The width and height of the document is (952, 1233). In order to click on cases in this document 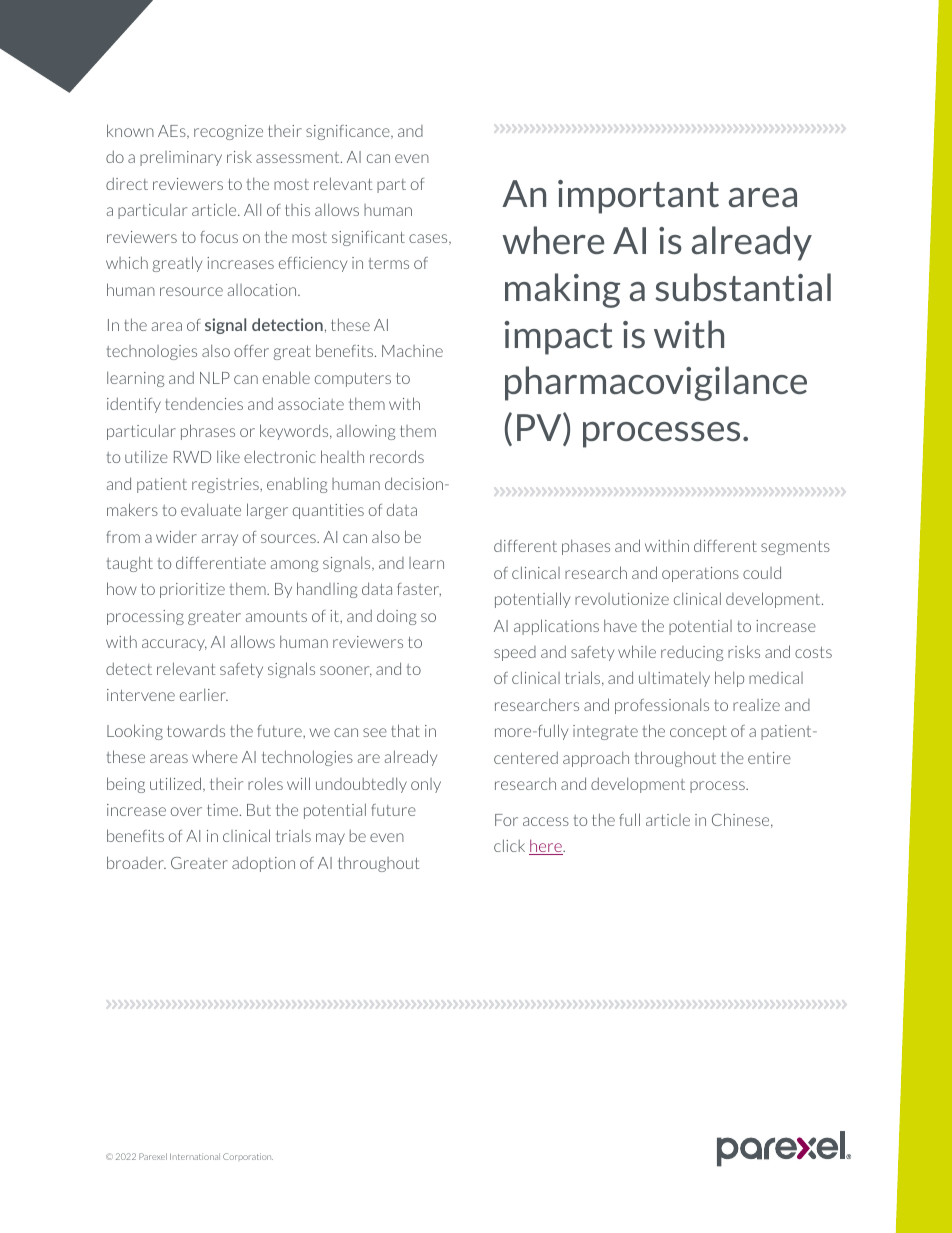, I will do `click(429, 239)`.
